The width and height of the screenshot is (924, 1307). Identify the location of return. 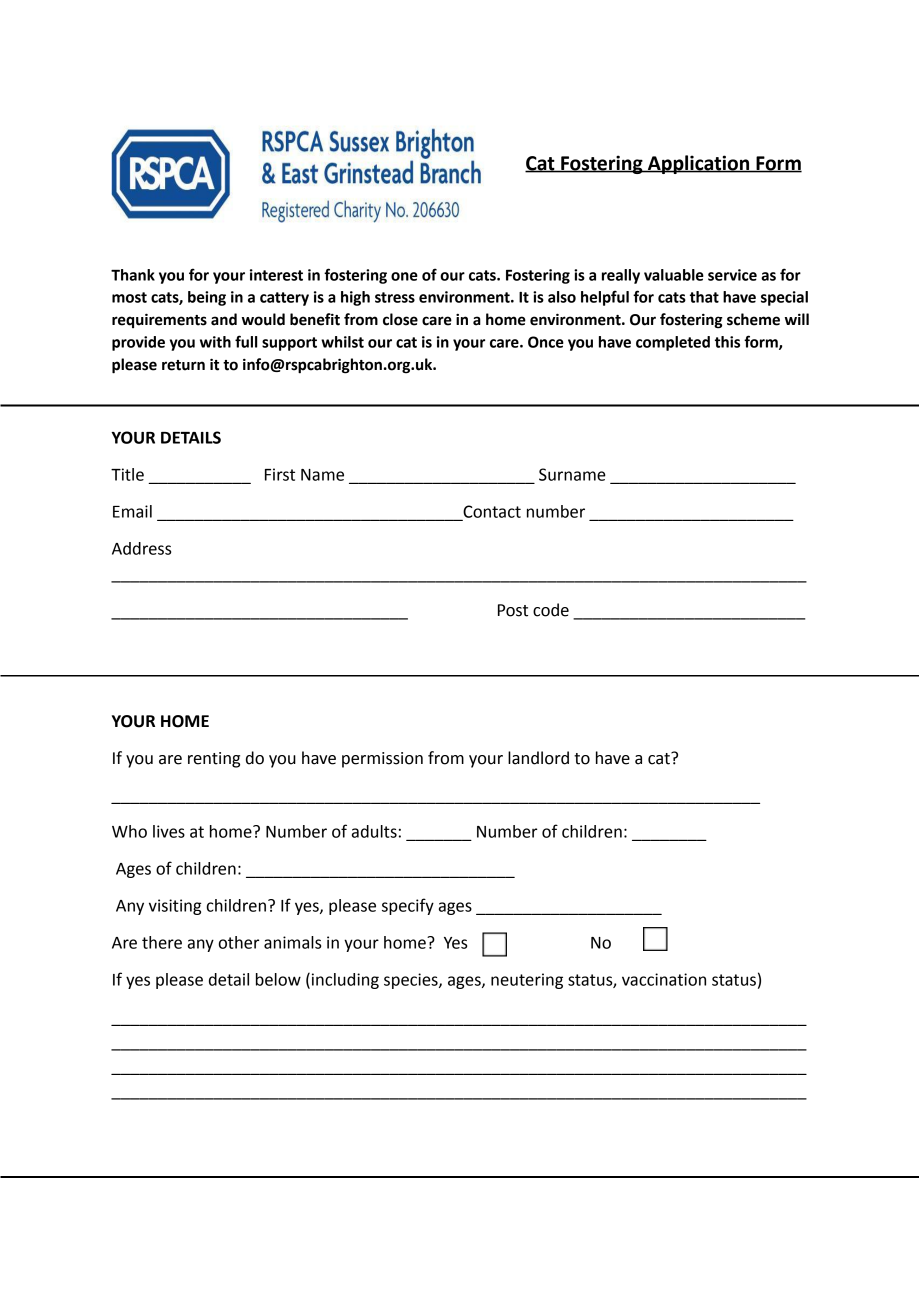
(183, 365).
